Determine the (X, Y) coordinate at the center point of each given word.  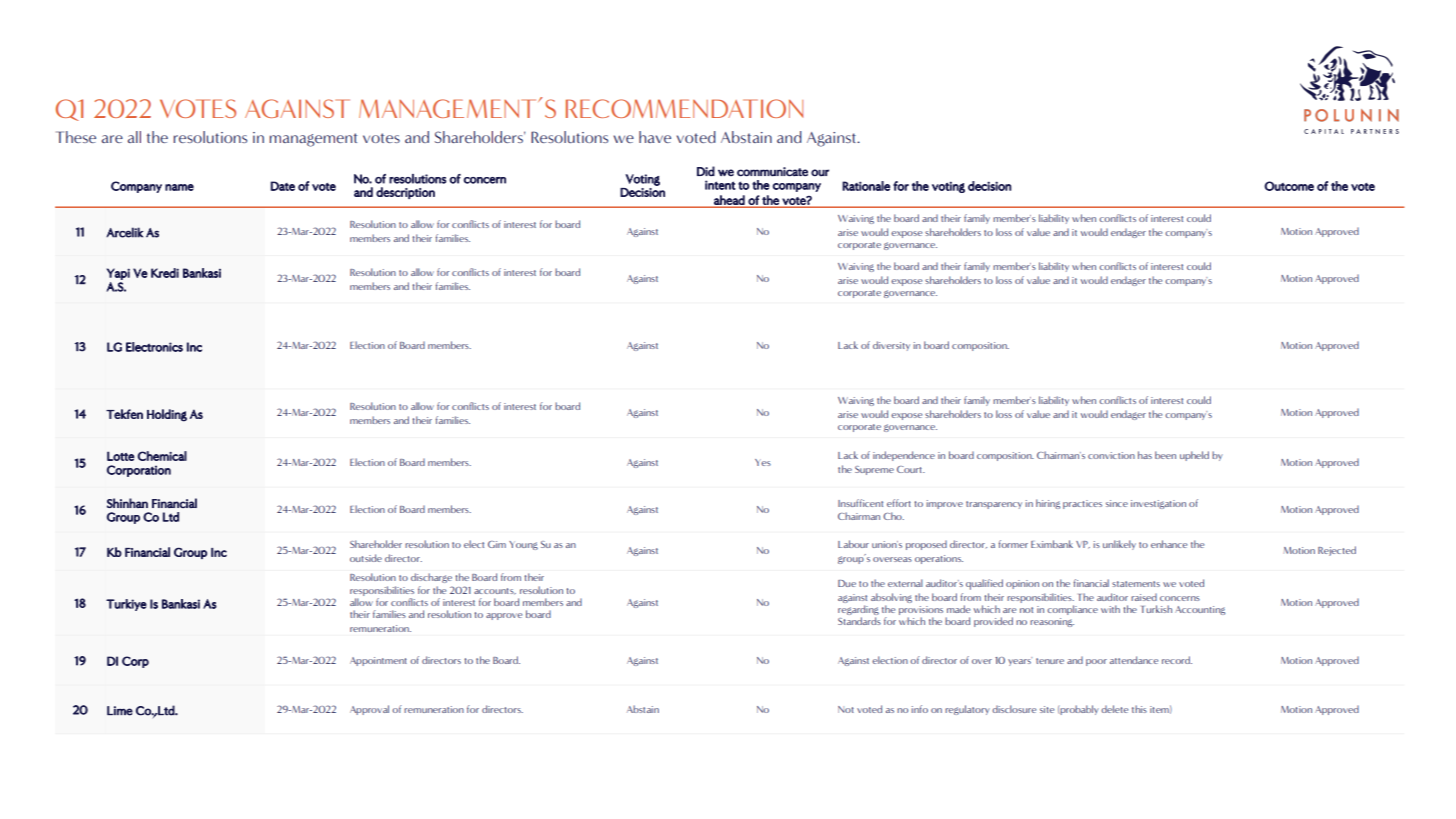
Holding (167, 415)
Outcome (1289, 186)
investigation (1158, 504)
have (655, 137)
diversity (891, 346)
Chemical (162, 456)
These (76, 137)
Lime (120, 711)
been (1165, 455)
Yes (763, 462)
